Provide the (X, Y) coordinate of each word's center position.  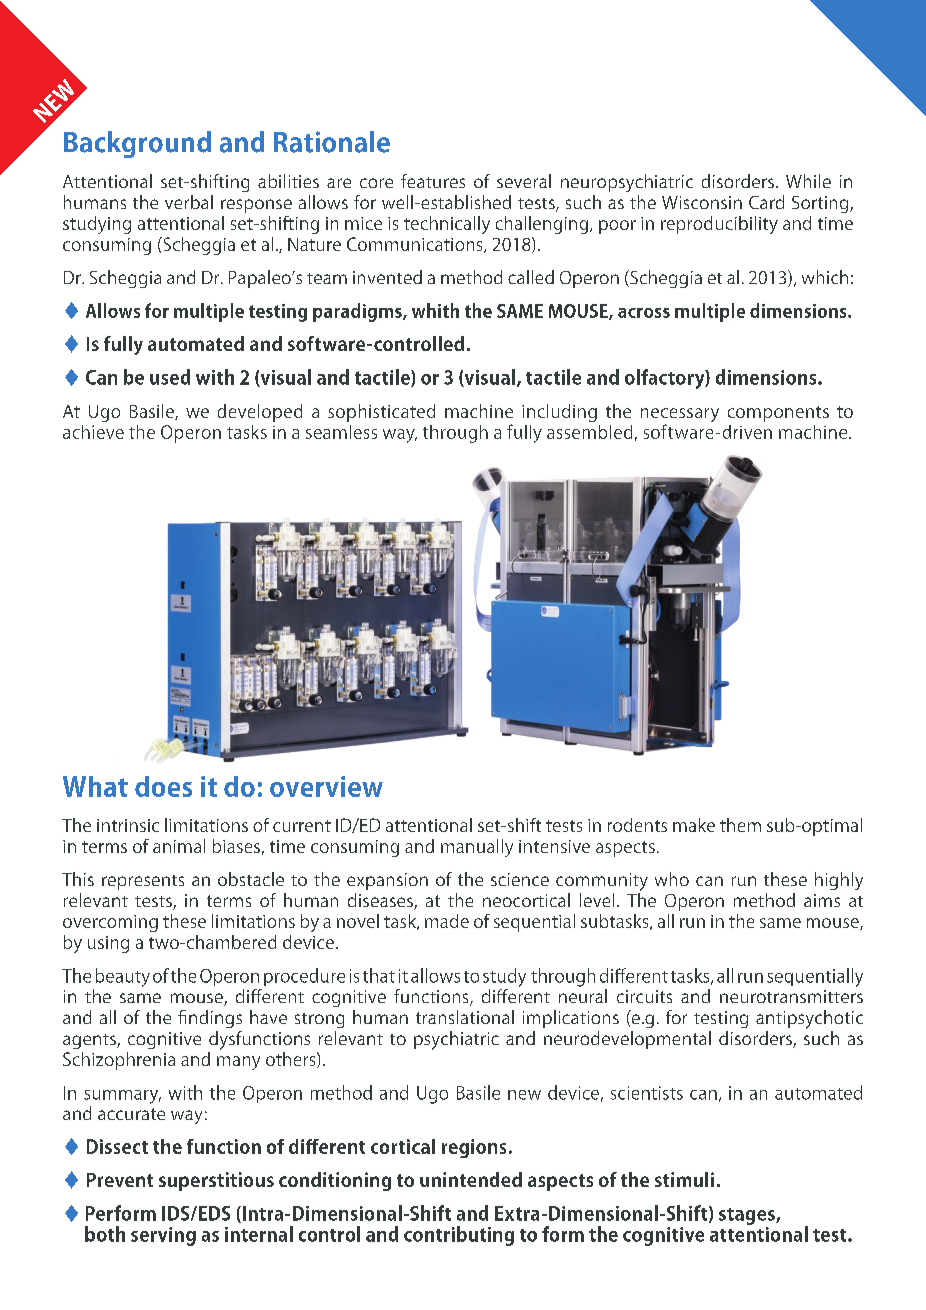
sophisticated (381, 413)
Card (766, 202)
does (163, 786)
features (433, 181)
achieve (93, 432)
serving (163, 1236)
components (778, 414)
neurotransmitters (791, 996)
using (108, 944)
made (447, 921)
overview (326, 786)
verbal (189, 202)
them (740, 825)
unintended (471, 1179)
